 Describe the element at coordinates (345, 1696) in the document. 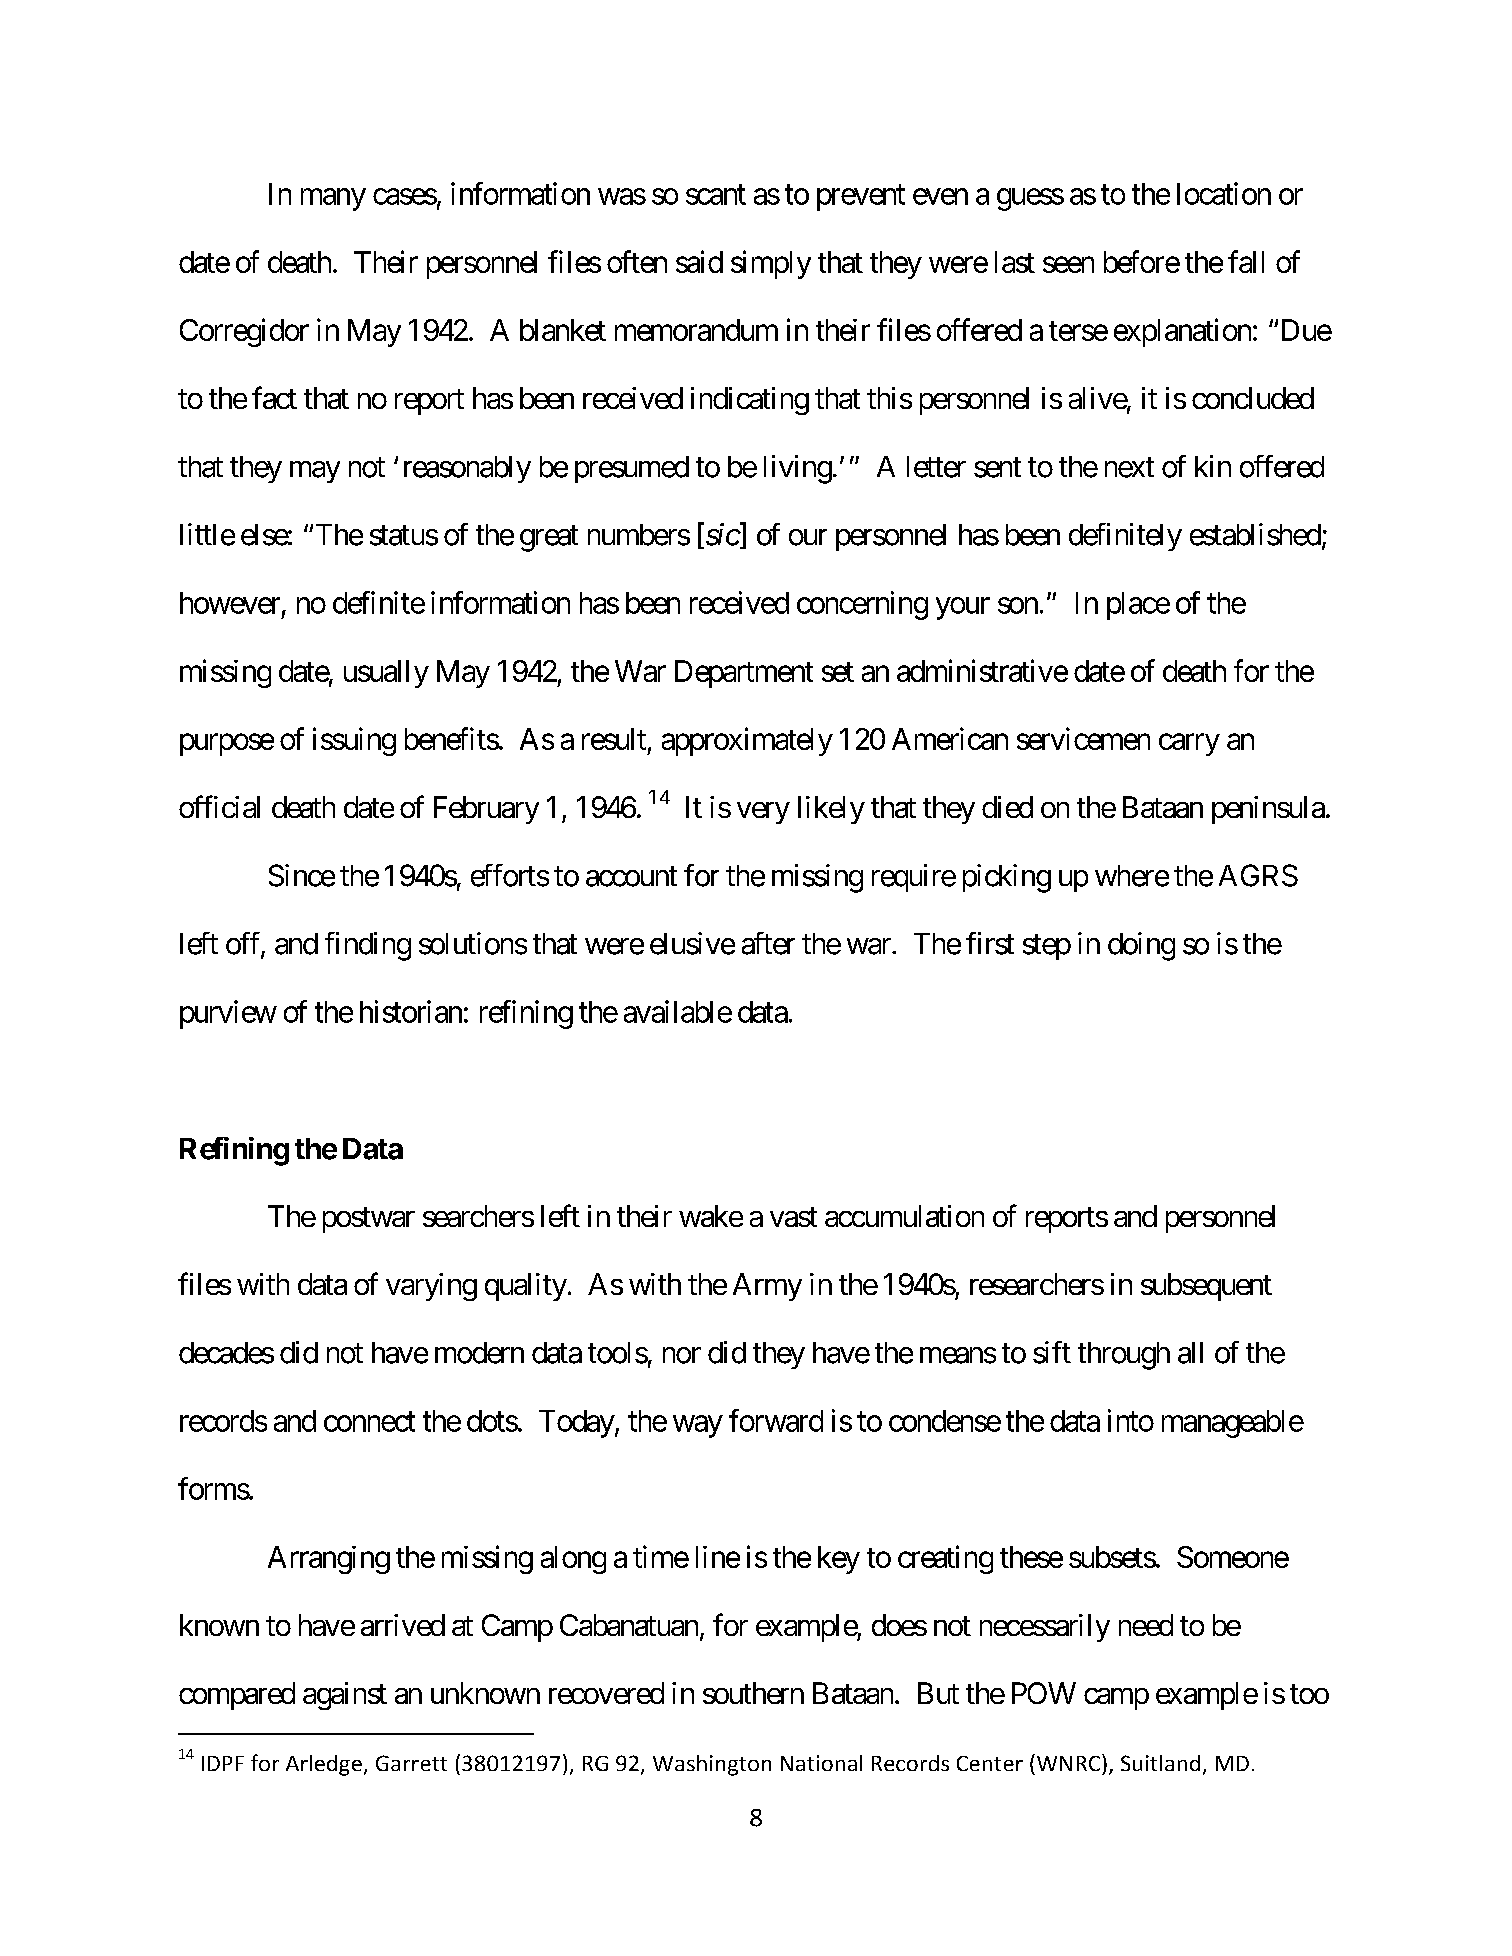

I see `against` at that location.
